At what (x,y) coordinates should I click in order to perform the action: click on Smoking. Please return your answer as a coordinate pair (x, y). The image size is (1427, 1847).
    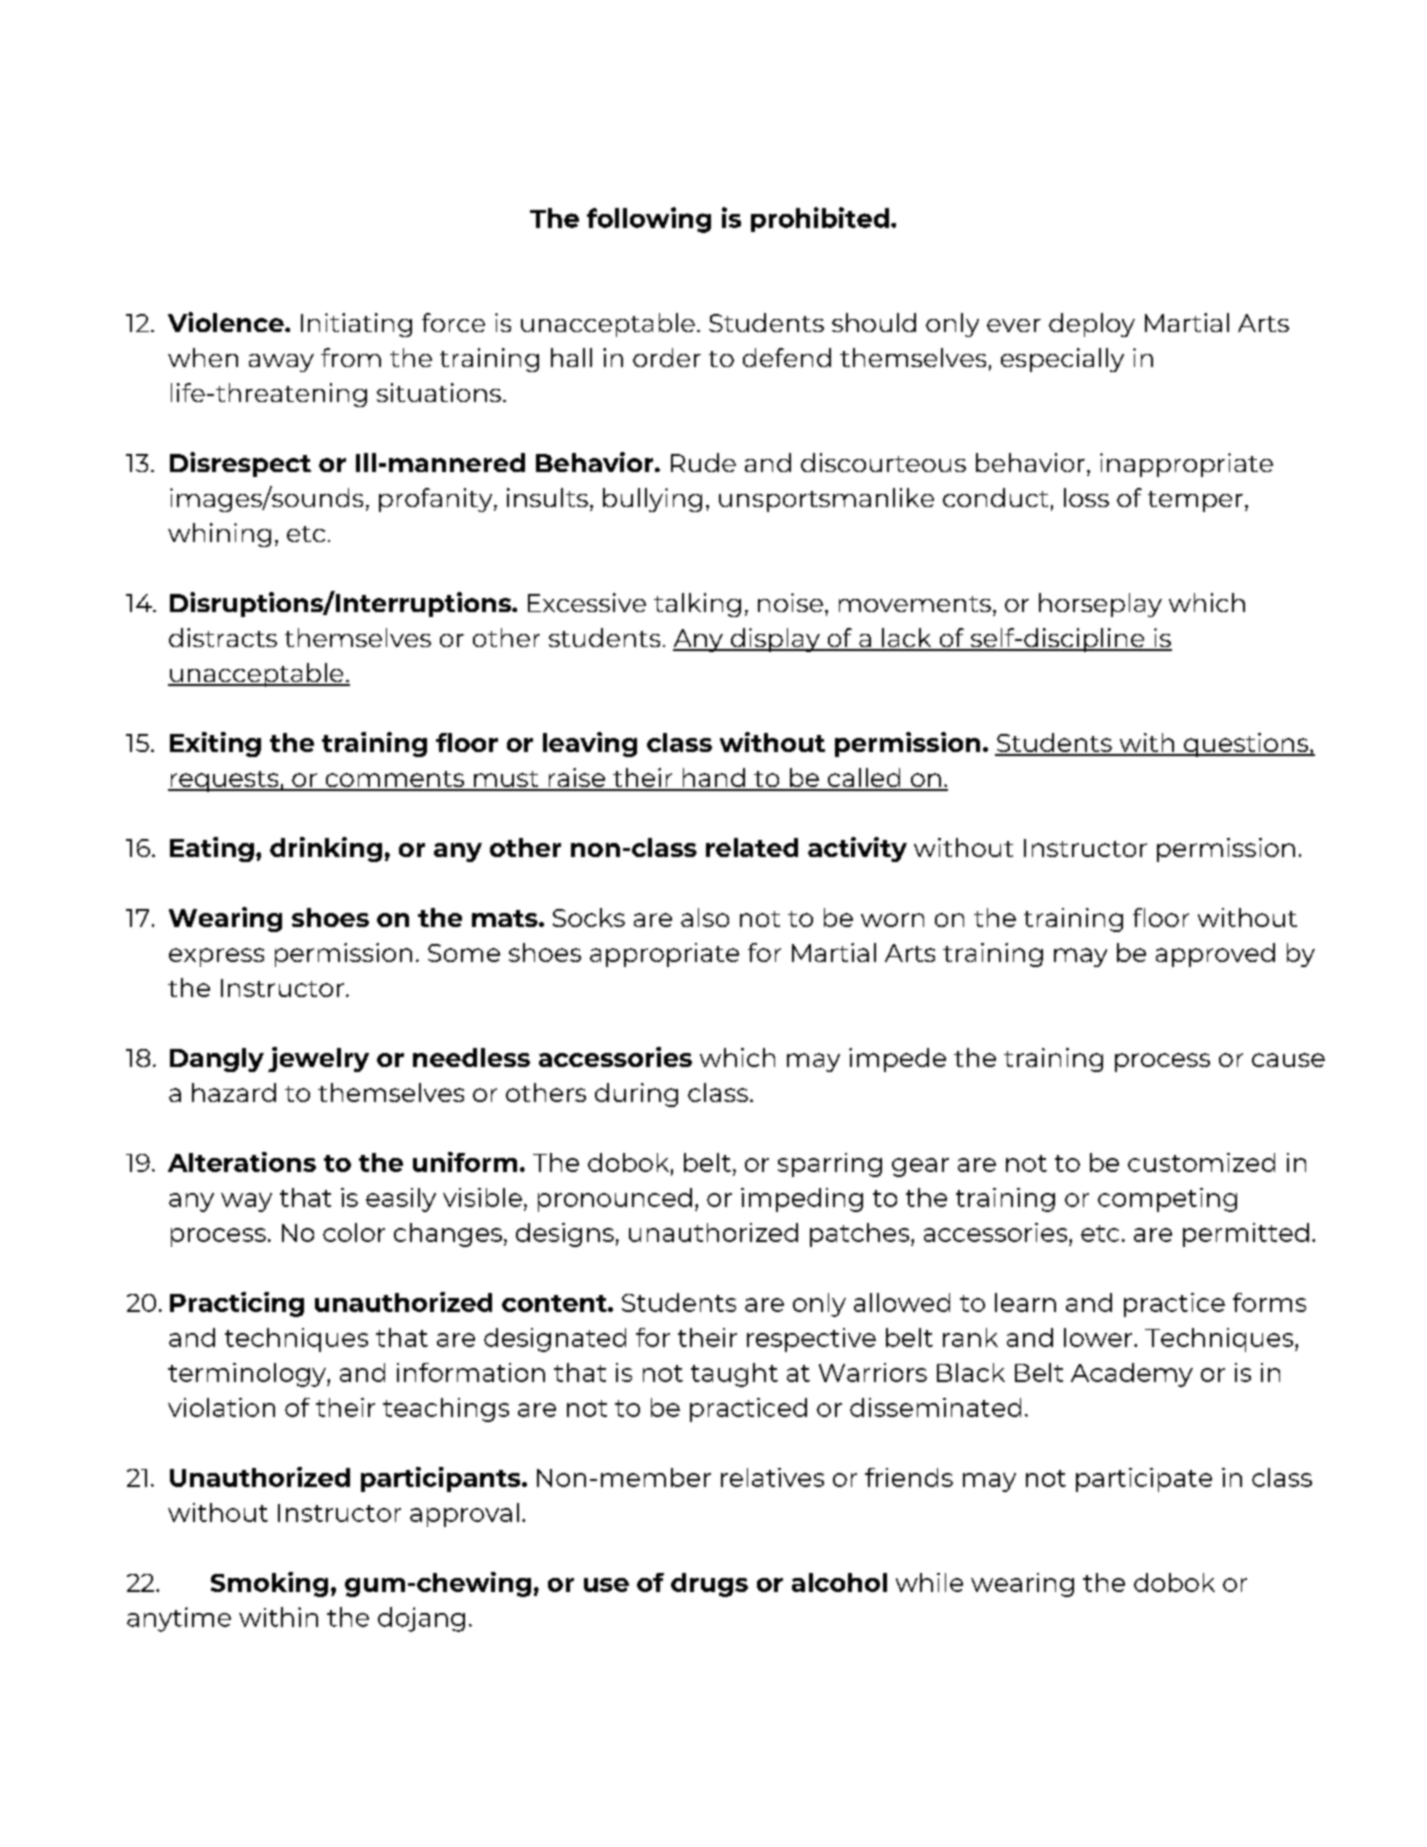
    Looking at the image, I should click on (269, 1584).
